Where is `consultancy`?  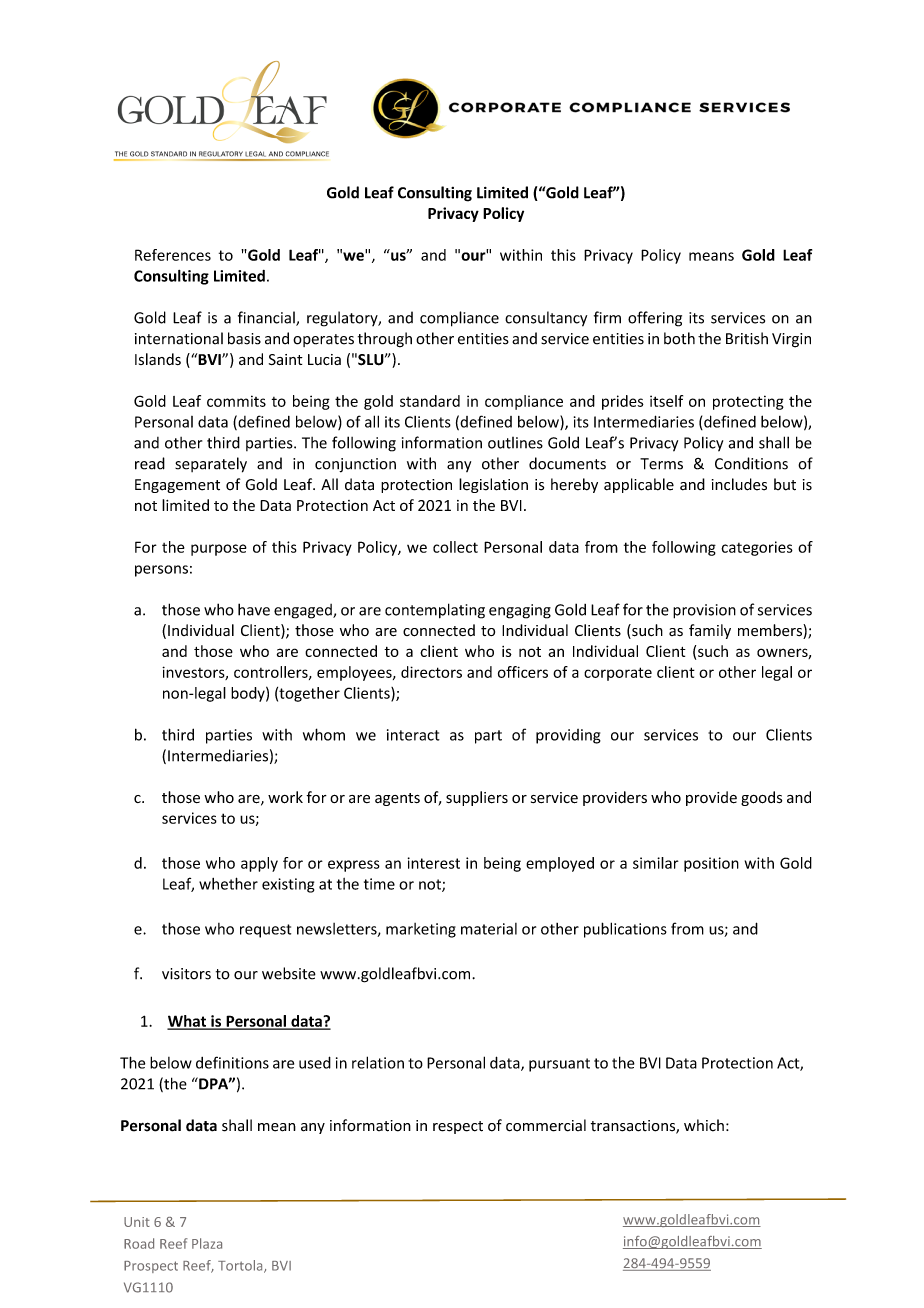
consultancy is located at coordinates (546, 319).
